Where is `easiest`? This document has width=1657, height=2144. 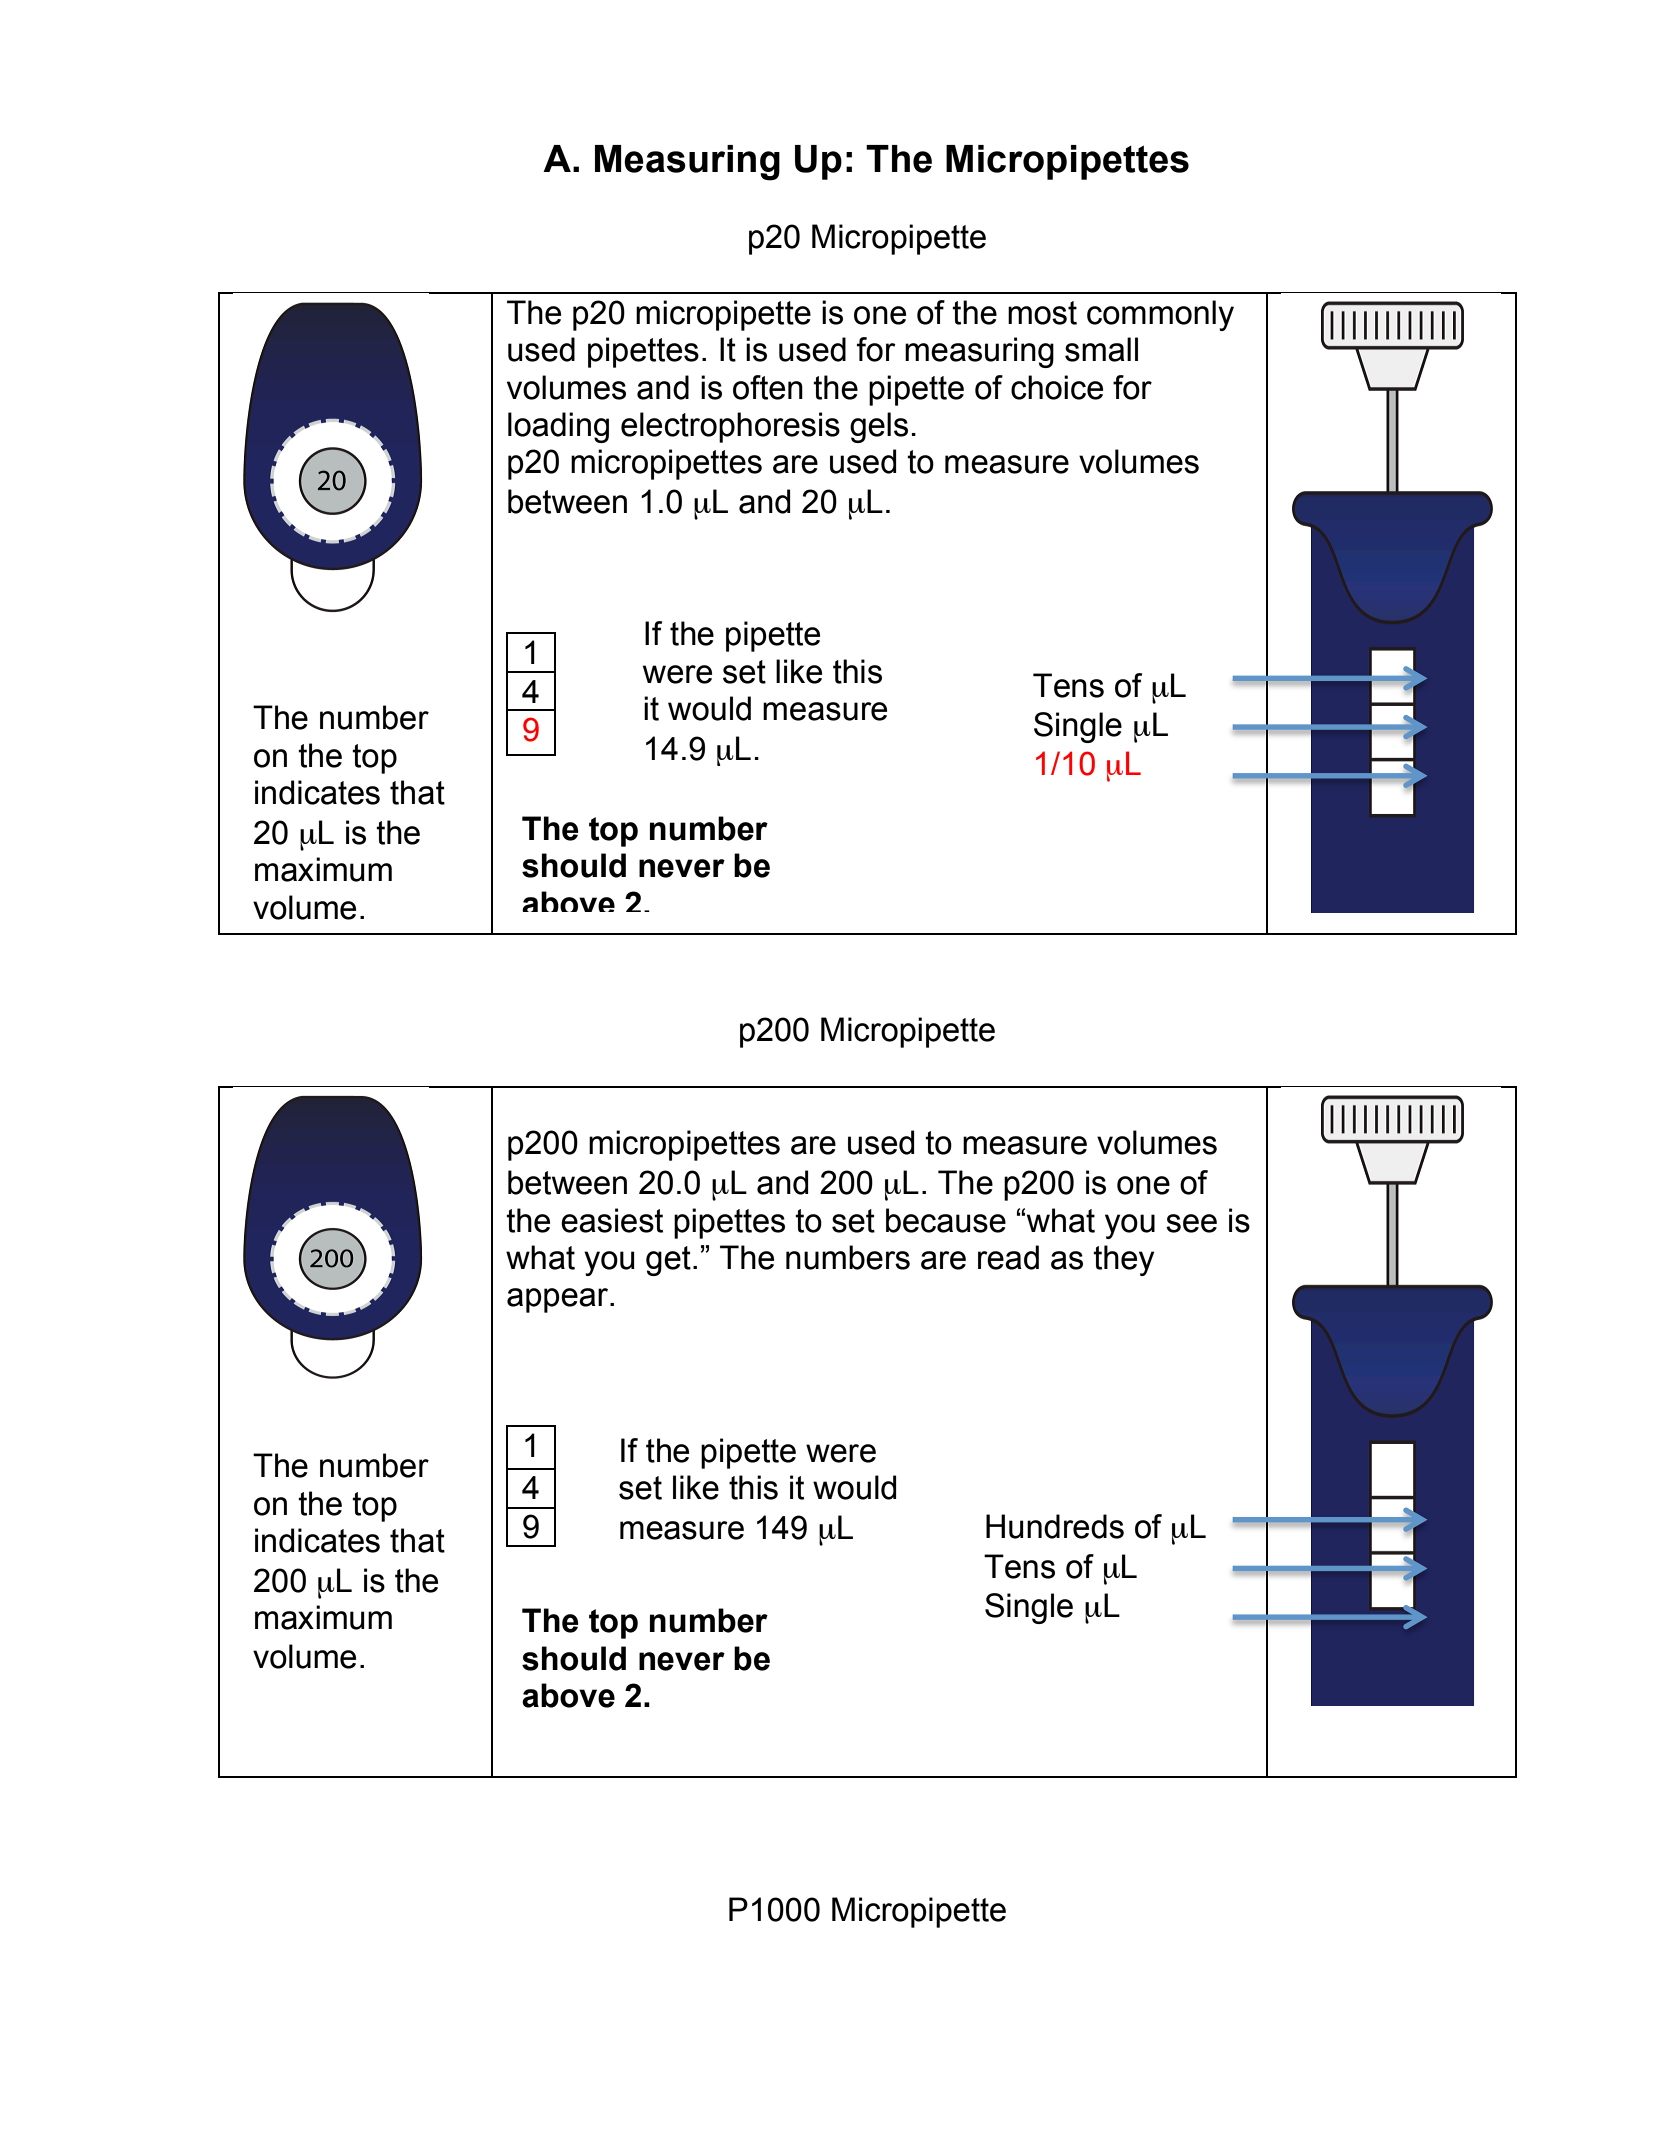 easiest is located at coordinates (612, 1220).
